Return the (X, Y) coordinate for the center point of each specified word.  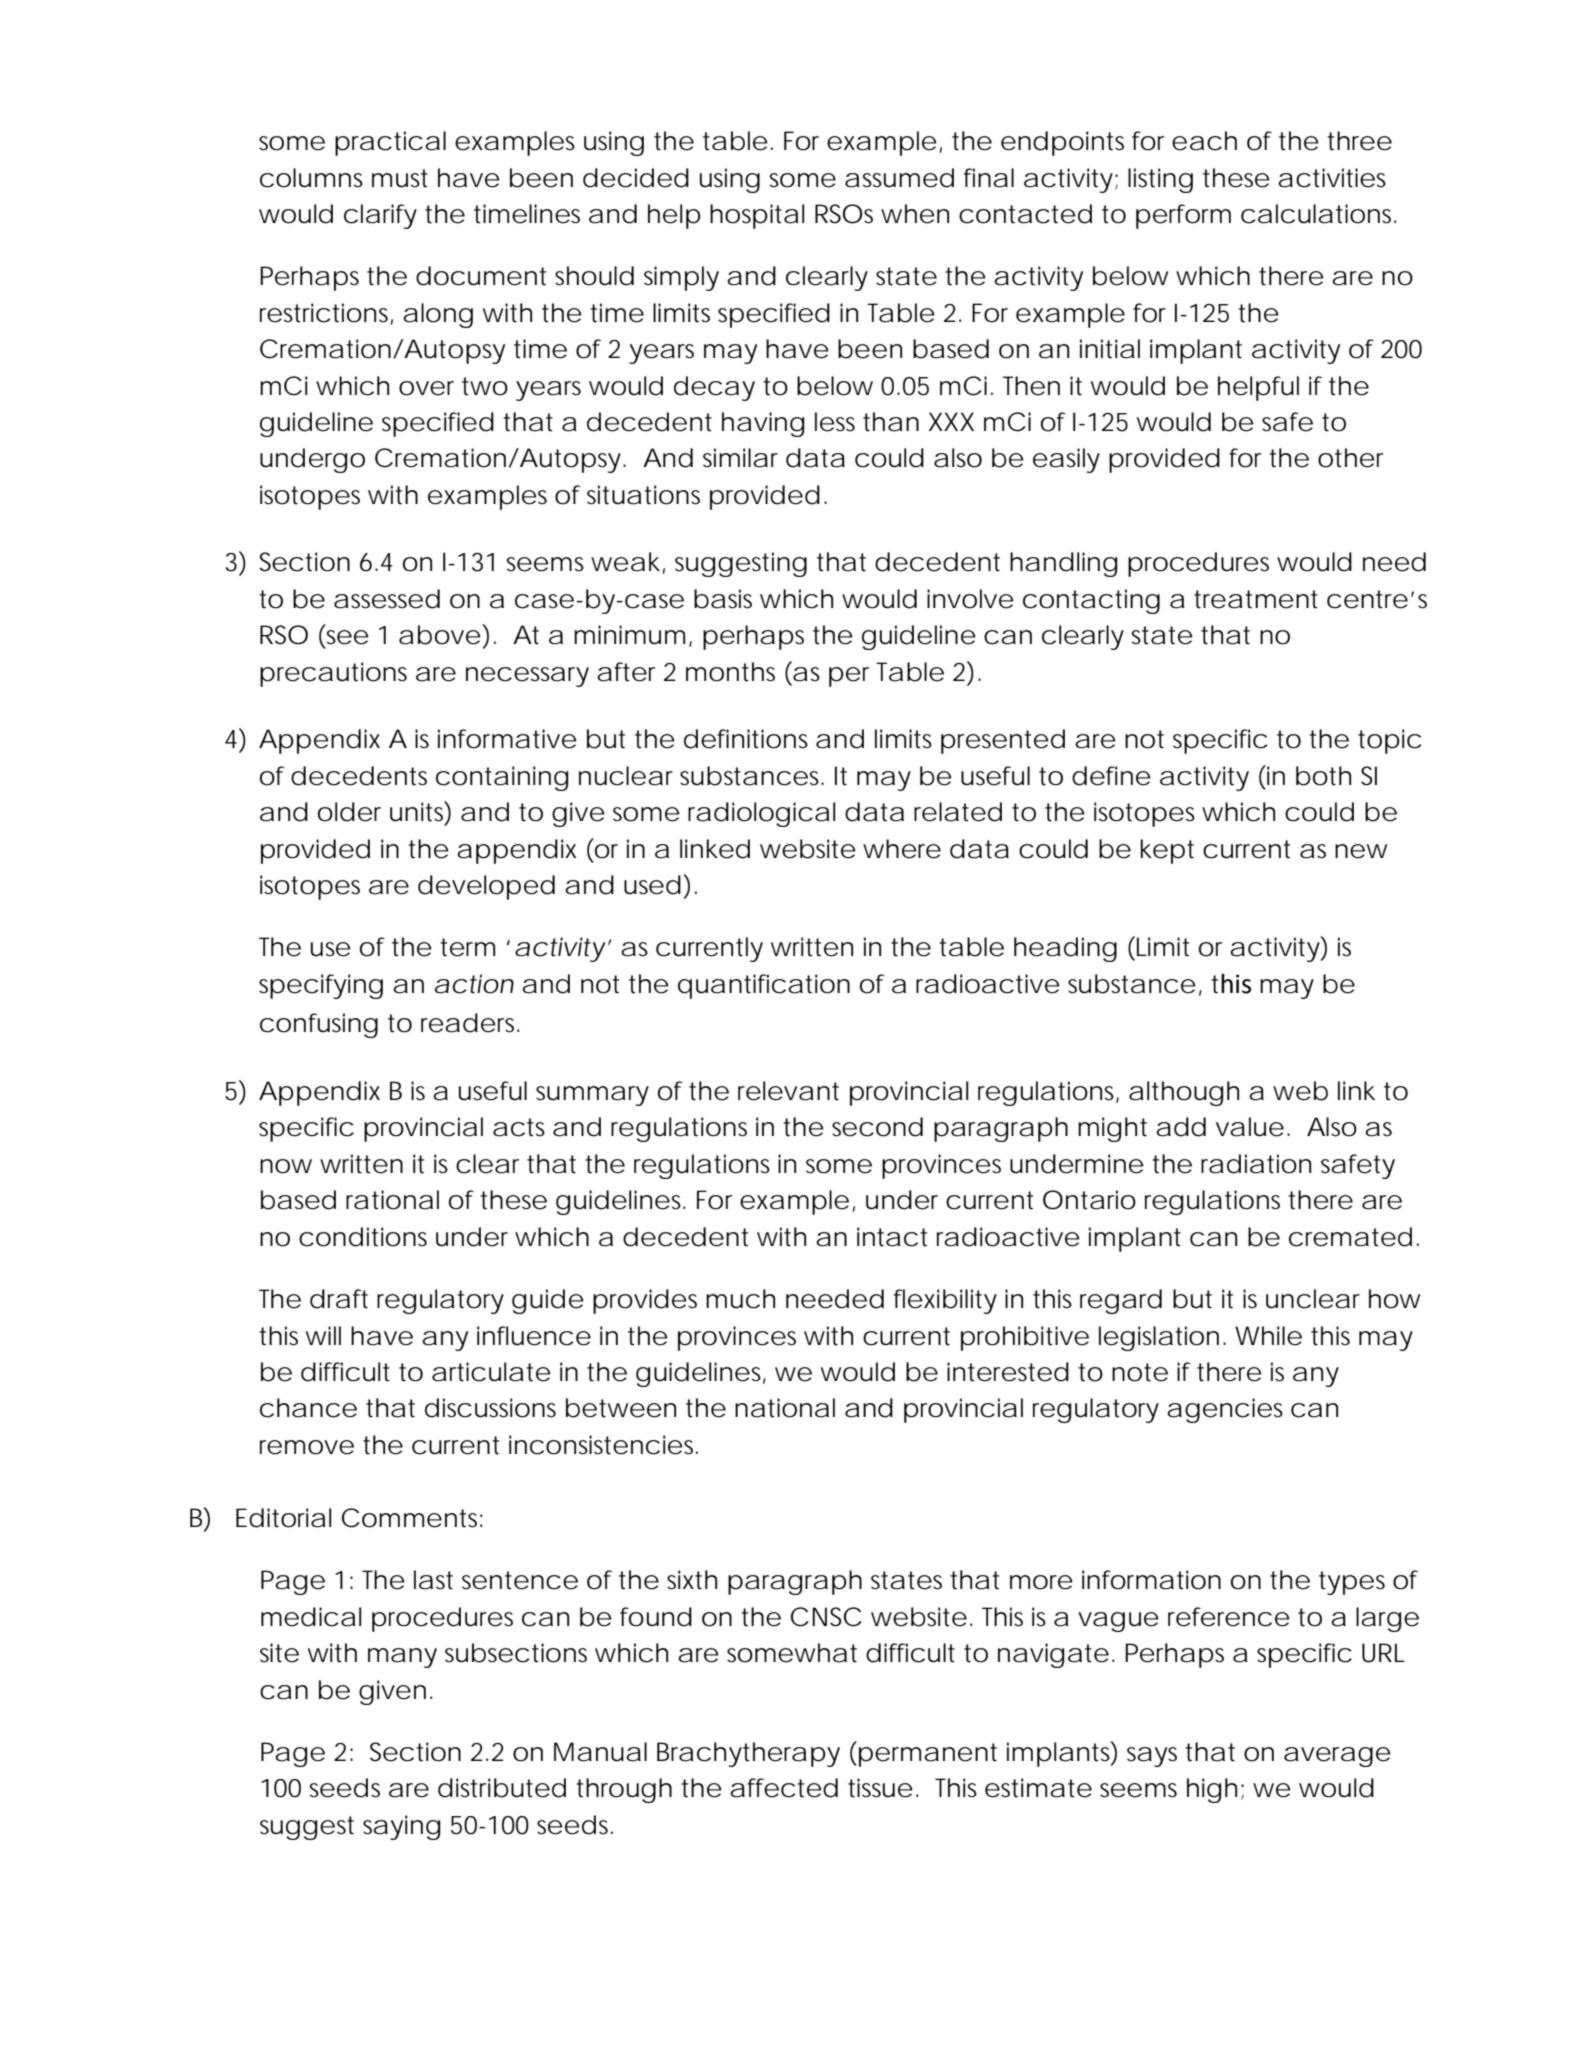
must (400, 178)
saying (402, 1827)
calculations (1318, 214)
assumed (899, 178)
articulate (491, 1372)
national (785, 1408)
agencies (1225, 1410)
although (1184, 1093)
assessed (387, 599)
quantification (764, 986)
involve (970, 599)
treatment (1256, 599)
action (474, 984)
